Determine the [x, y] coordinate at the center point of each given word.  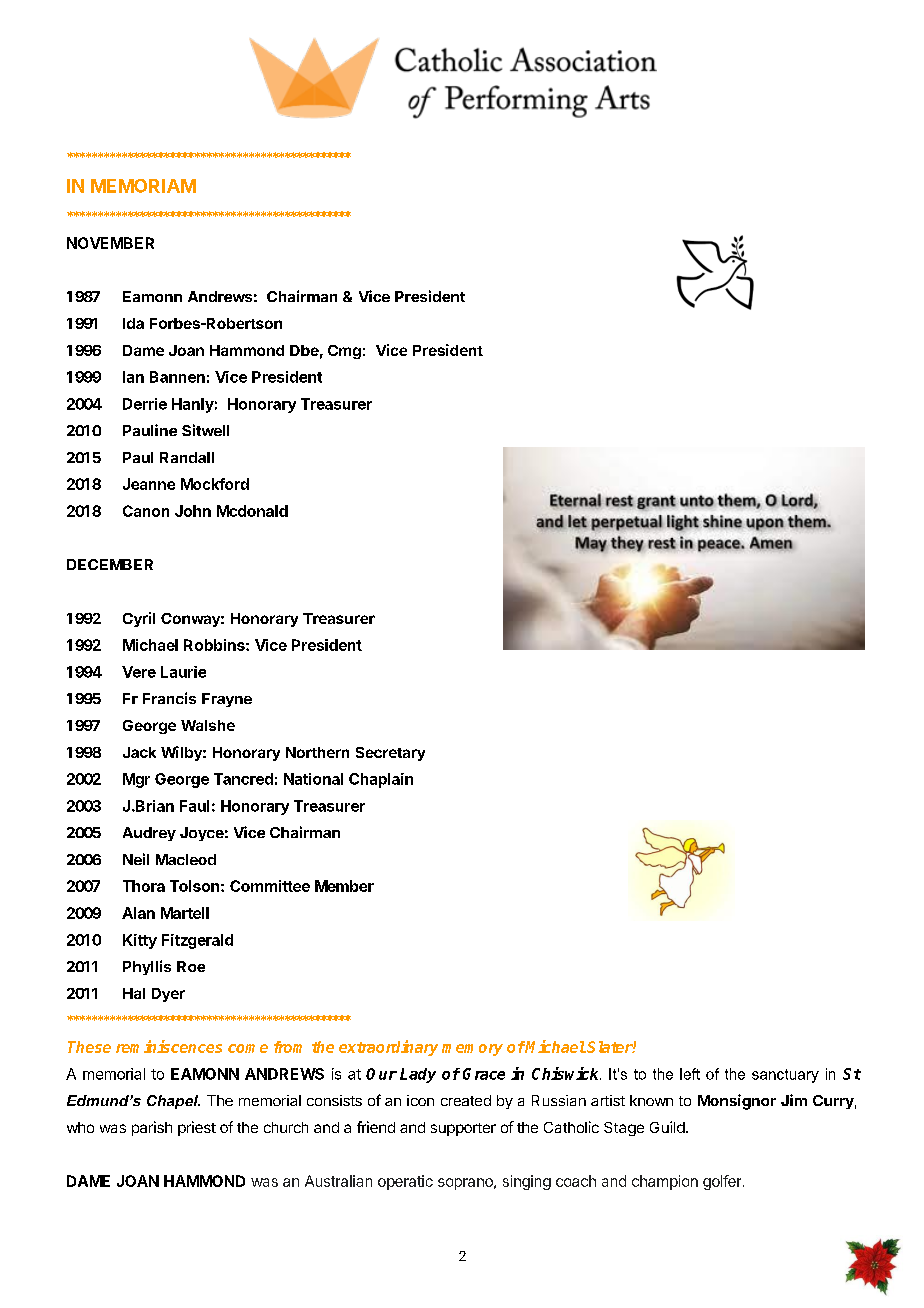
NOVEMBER [110, 243]
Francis [169, 698]
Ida [133, 323]
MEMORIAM [143, 186]
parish [152, 1128]
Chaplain [381, 780]
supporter [463, 1129]
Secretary [390, 754]
